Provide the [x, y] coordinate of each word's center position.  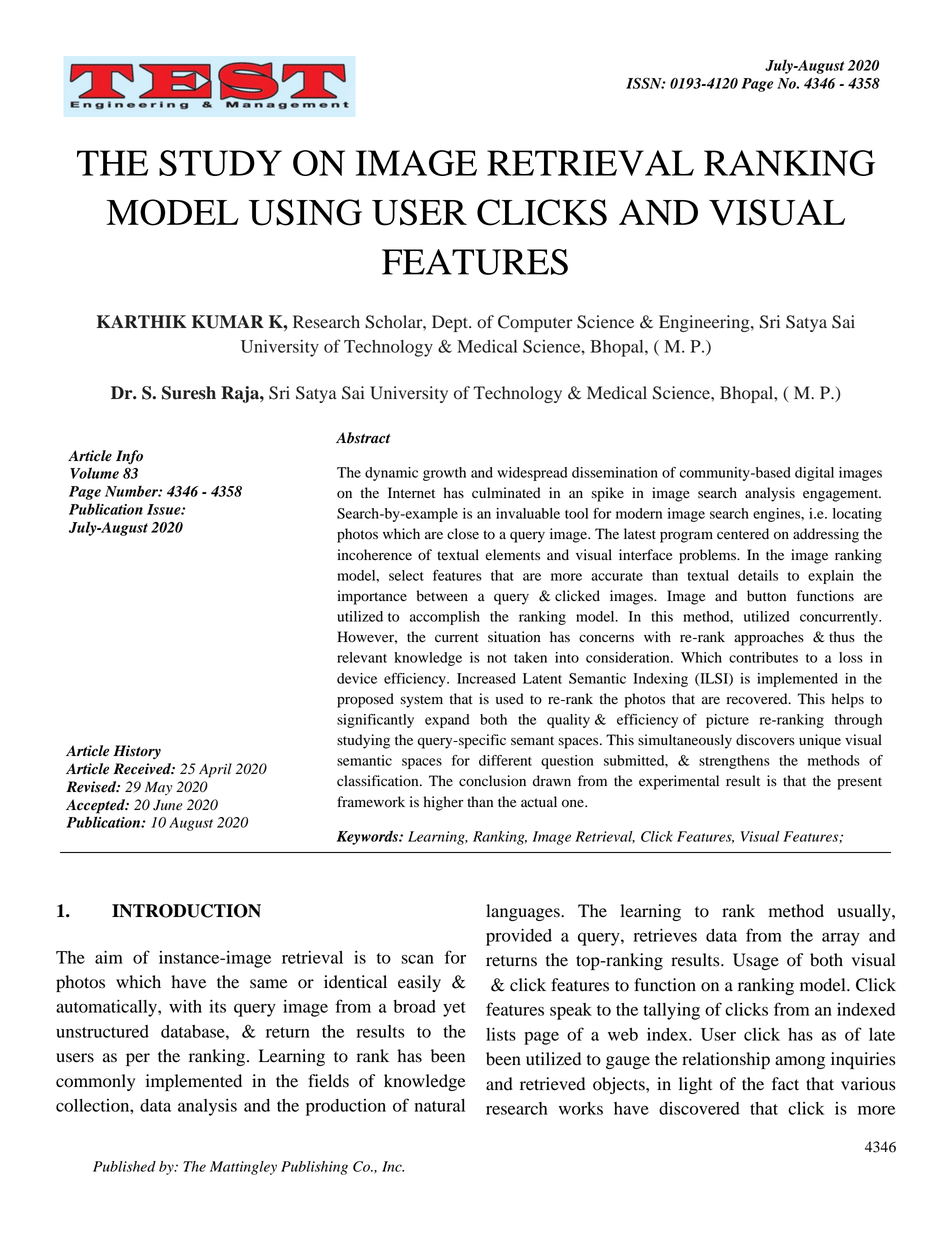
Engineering [705, 323]
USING [305, 212]
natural [440, 1105]
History [137, 752]
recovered [758, 699]
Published [124, 1166]
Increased [486, 678]
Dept [451, 323]
